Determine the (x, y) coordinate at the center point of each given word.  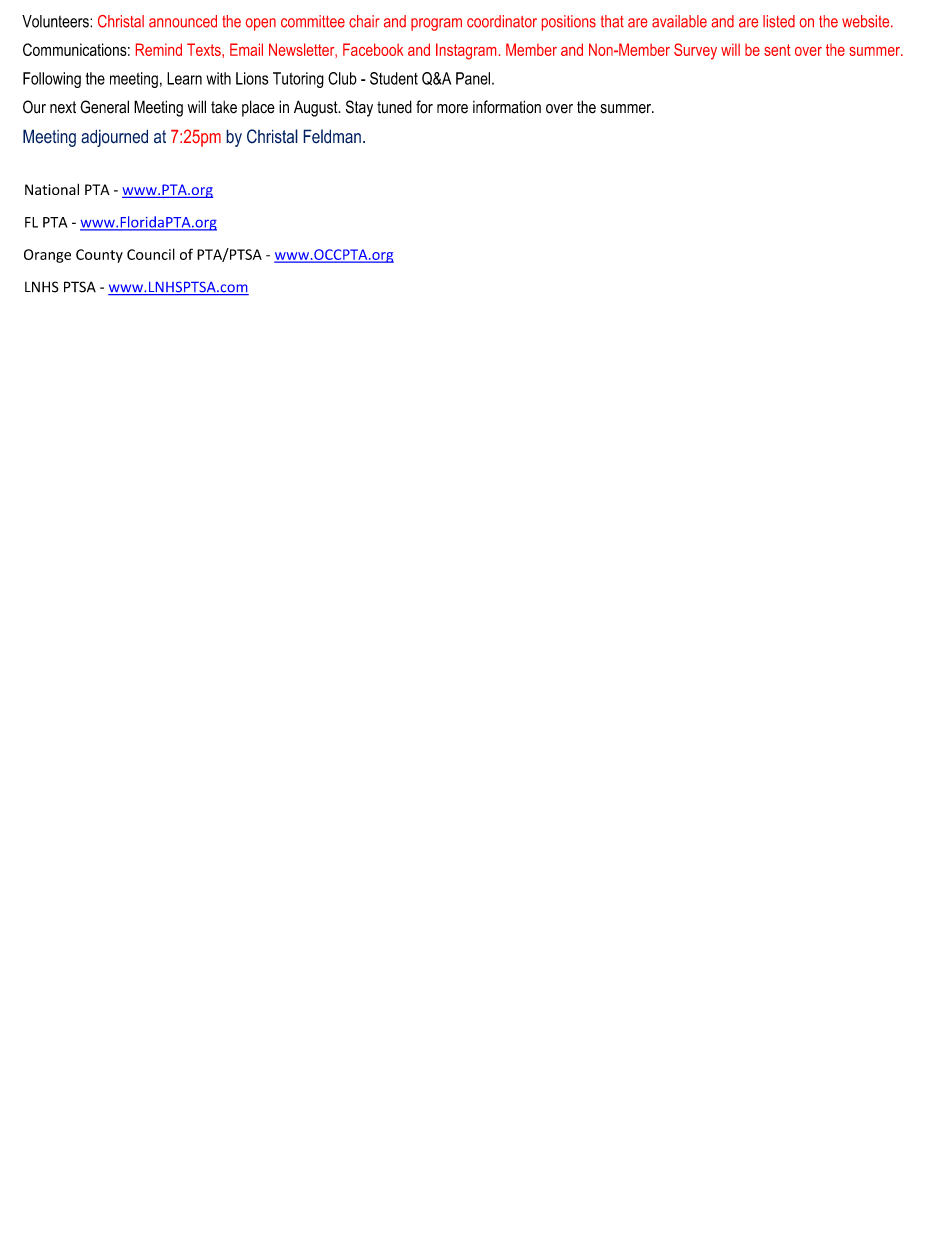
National (52, 189)
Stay (359, 108)
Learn (184, 78)
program (436, 24)
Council (151, 254)
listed (779, 21)
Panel (474, 78)
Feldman (332, 136)
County (99, 256)
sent (777, 50)
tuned (394, 107)
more (452, 109)
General (104, 107)
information (507, 107)
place (258, 108)
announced (183, 21)
